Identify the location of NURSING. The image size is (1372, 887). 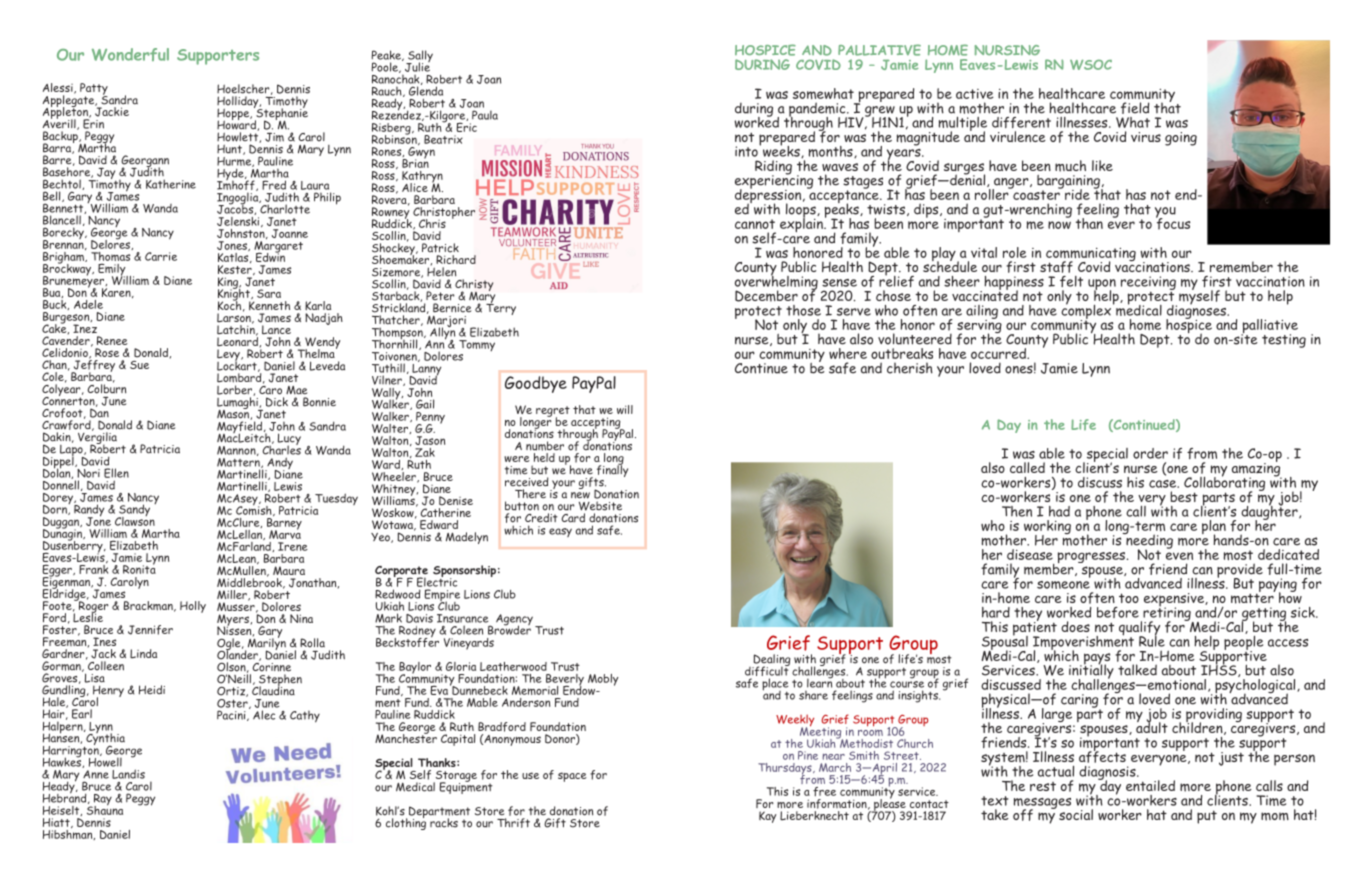
(1007, 50).
